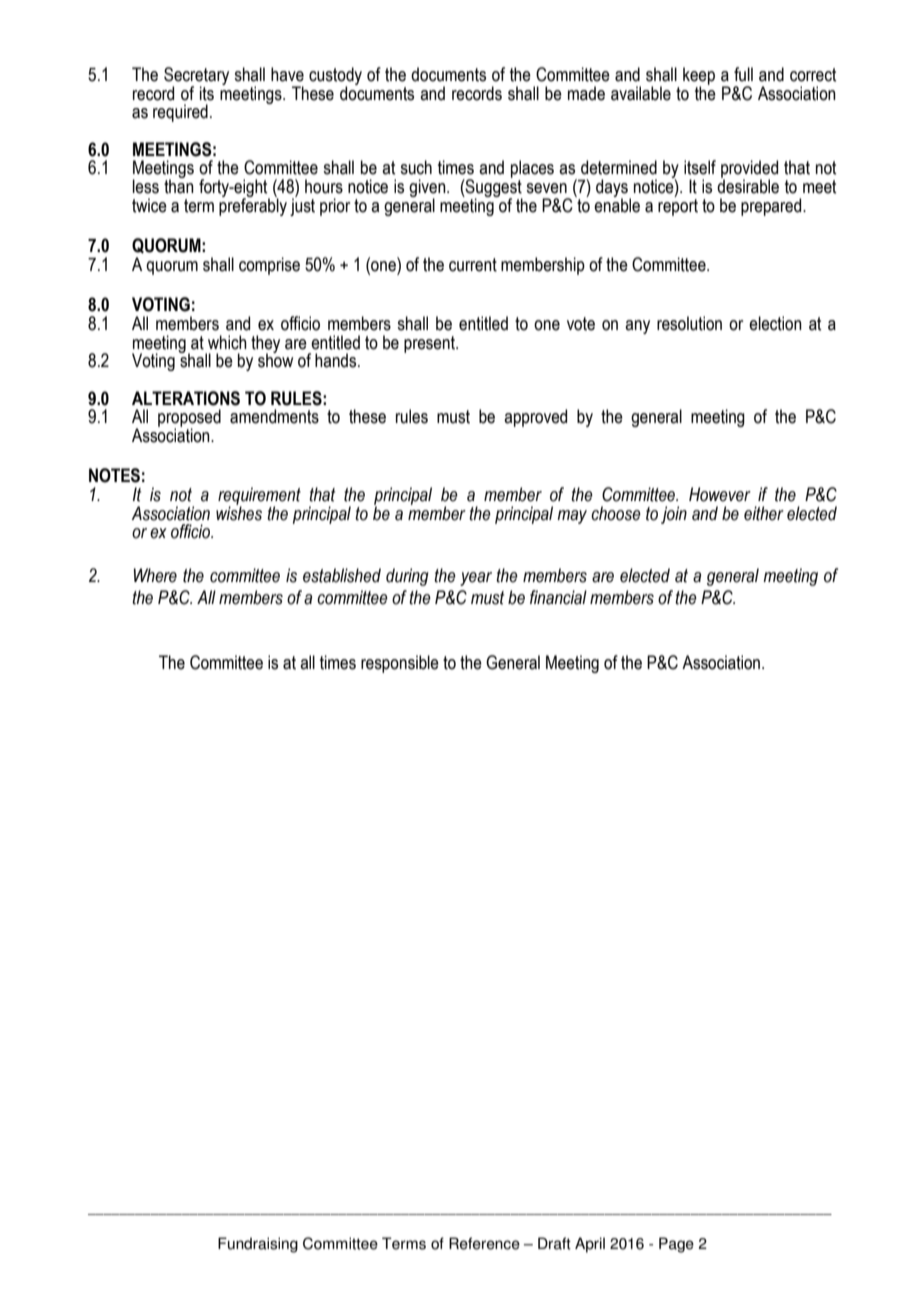 This screenshot has height=1308, width=924. What do you see at coordinates (155, 575) in the screenshot?
I see `Where` at bounding box center [155, 575].
